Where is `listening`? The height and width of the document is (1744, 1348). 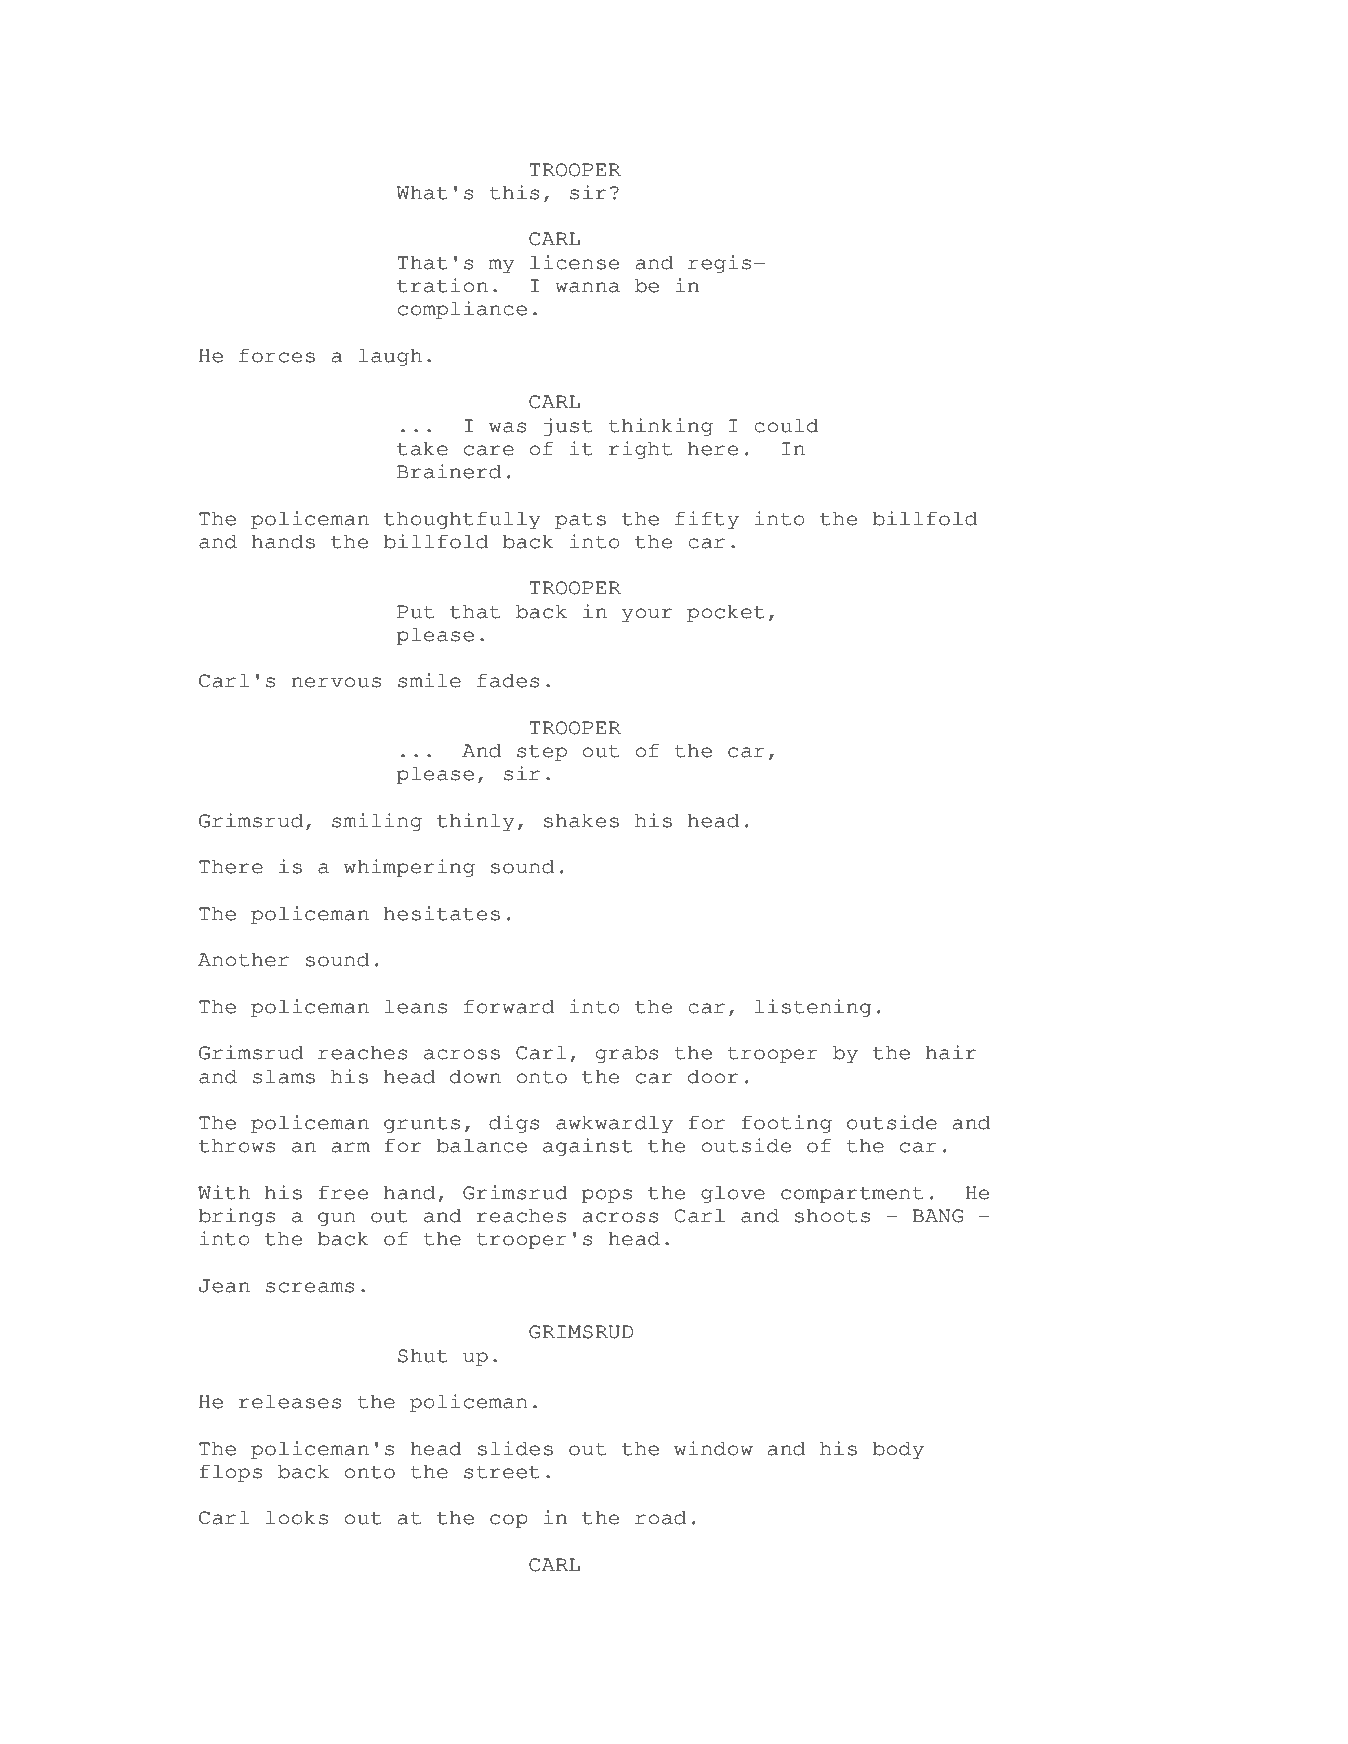
listening is located at coordinates (813, 1008).
